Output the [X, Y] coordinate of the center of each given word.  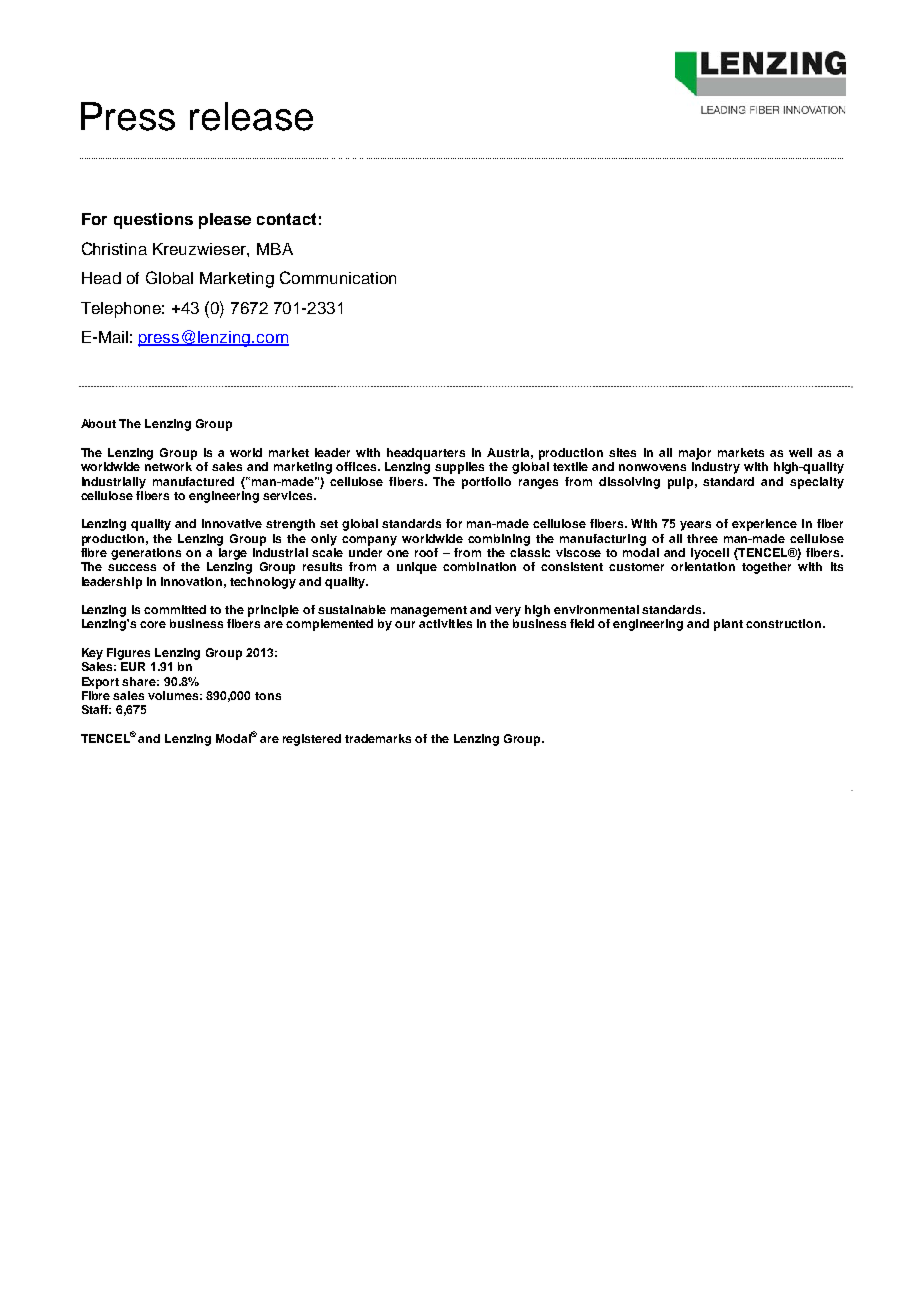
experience [764, 525]
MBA [275, 249]
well [800, 452]
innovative [232, 523]
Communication [338, 277]
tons [268, 696]
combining [499, 540]
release [251, 116]
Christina [114, 248]
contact [286, 219]
